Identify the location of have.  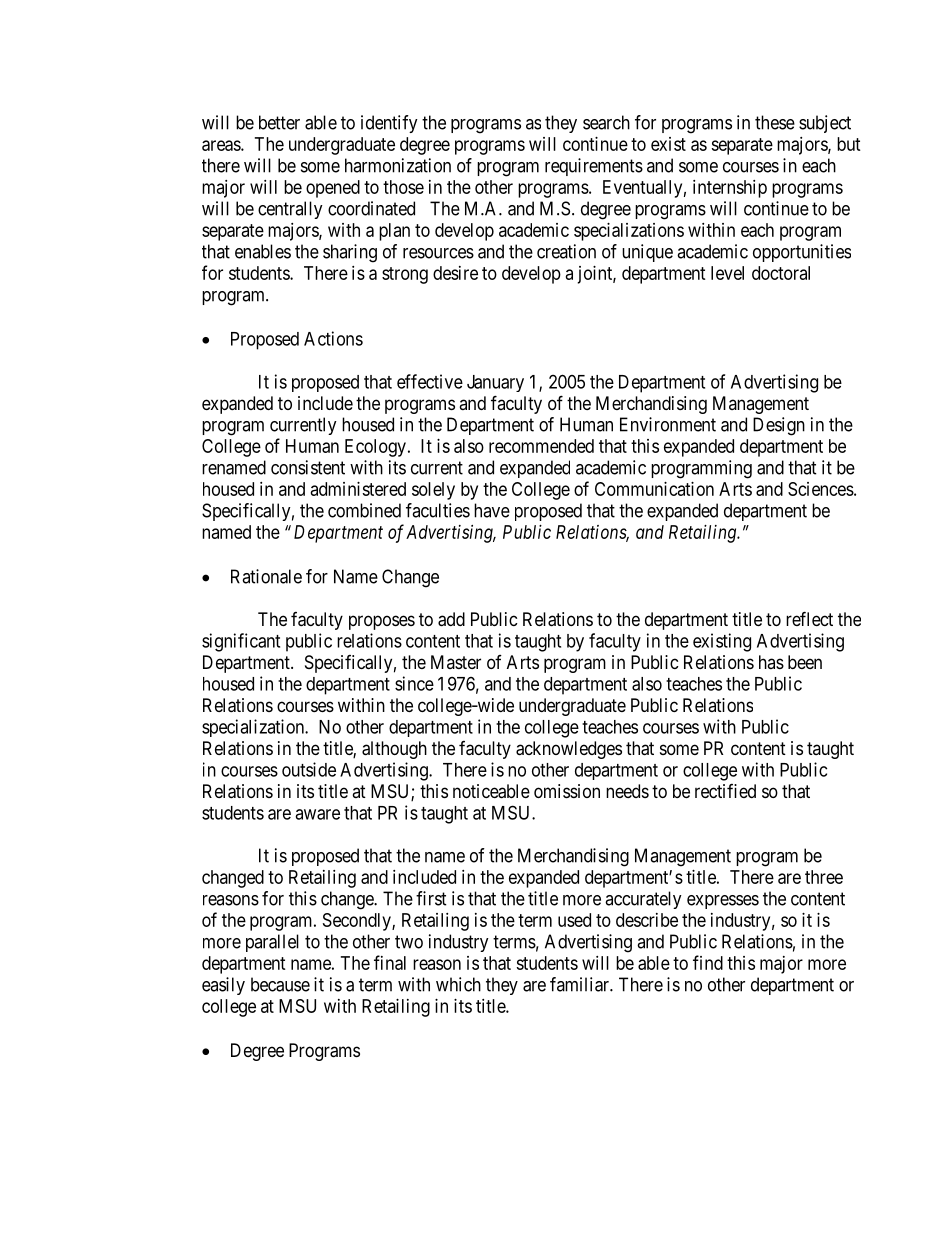
(492, 510).
